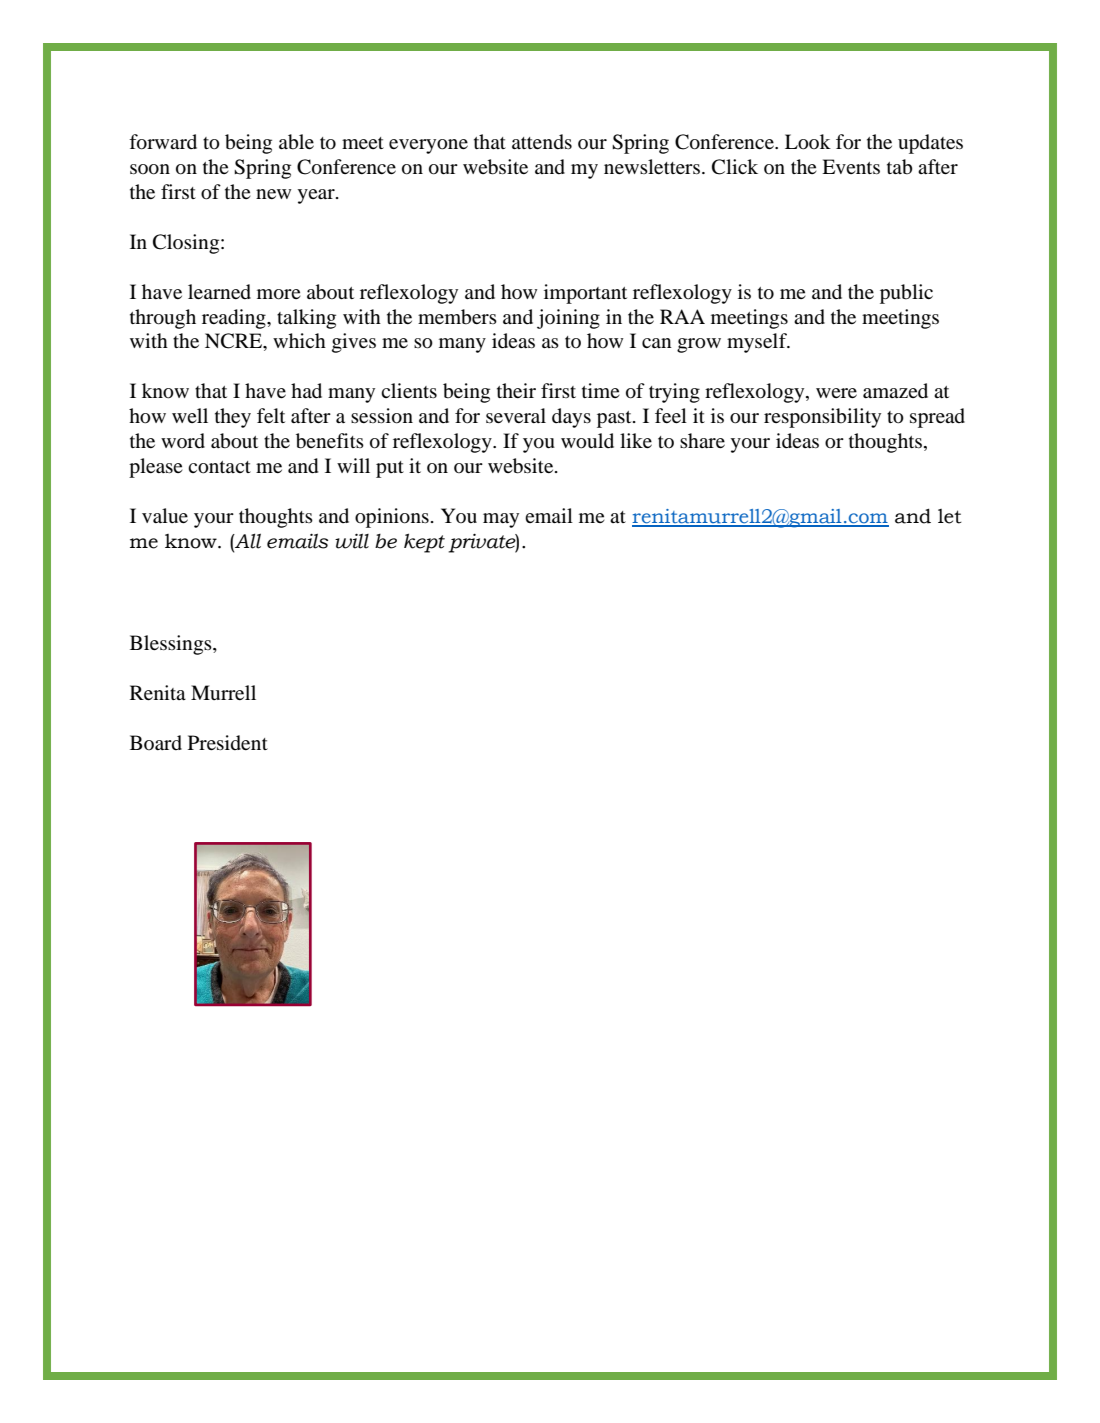 This document has height=1423, width=1100. What do you see at coordinates (542, 142) in the document?
I see `attends` at bounding box center [542, 142].
